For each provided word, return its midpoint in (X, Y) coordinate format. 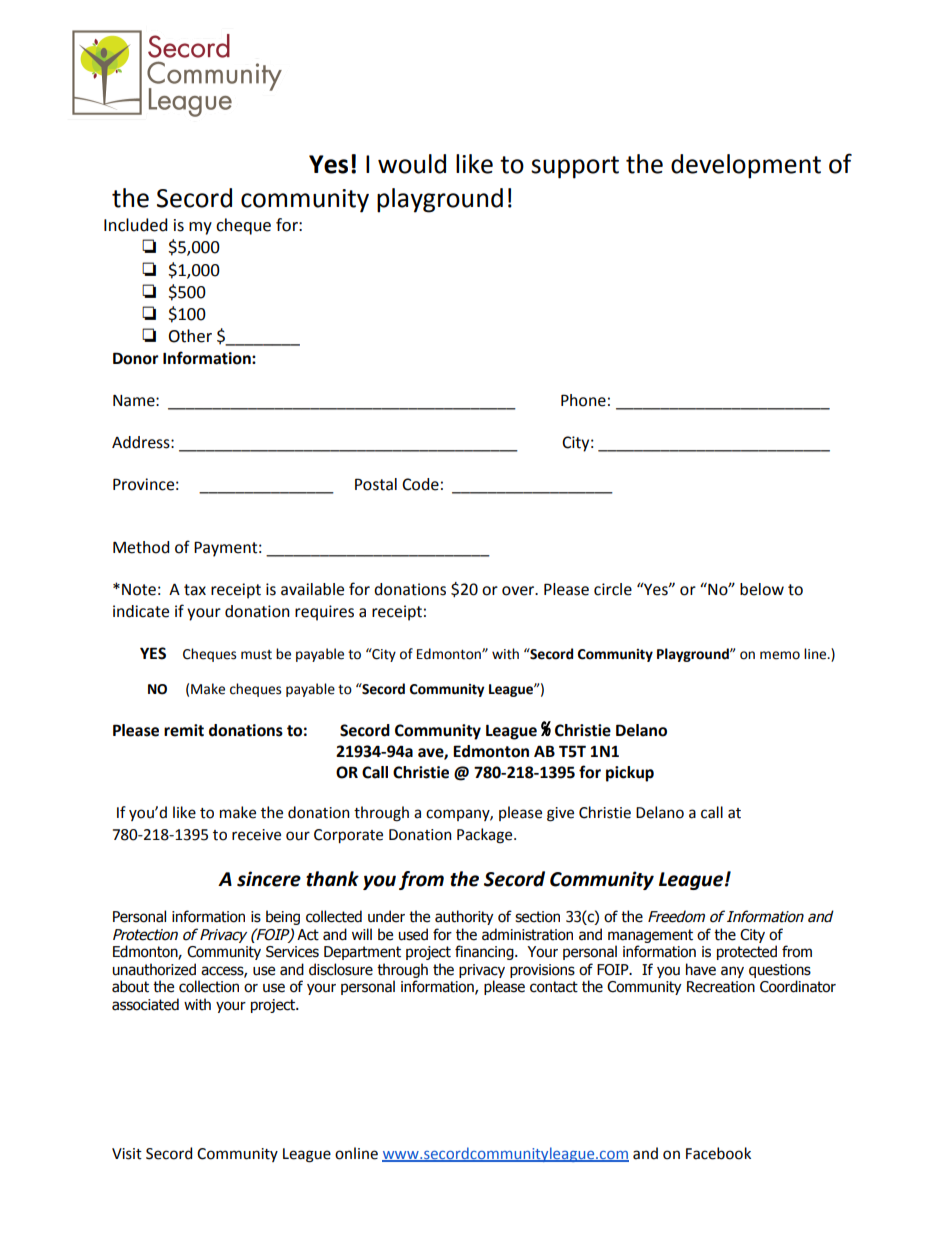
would (412, 164)
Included (136, 225)
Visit (127, 1154)
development (746, 166)
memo (780, 655)
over (519, 591)
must (256, 655)
